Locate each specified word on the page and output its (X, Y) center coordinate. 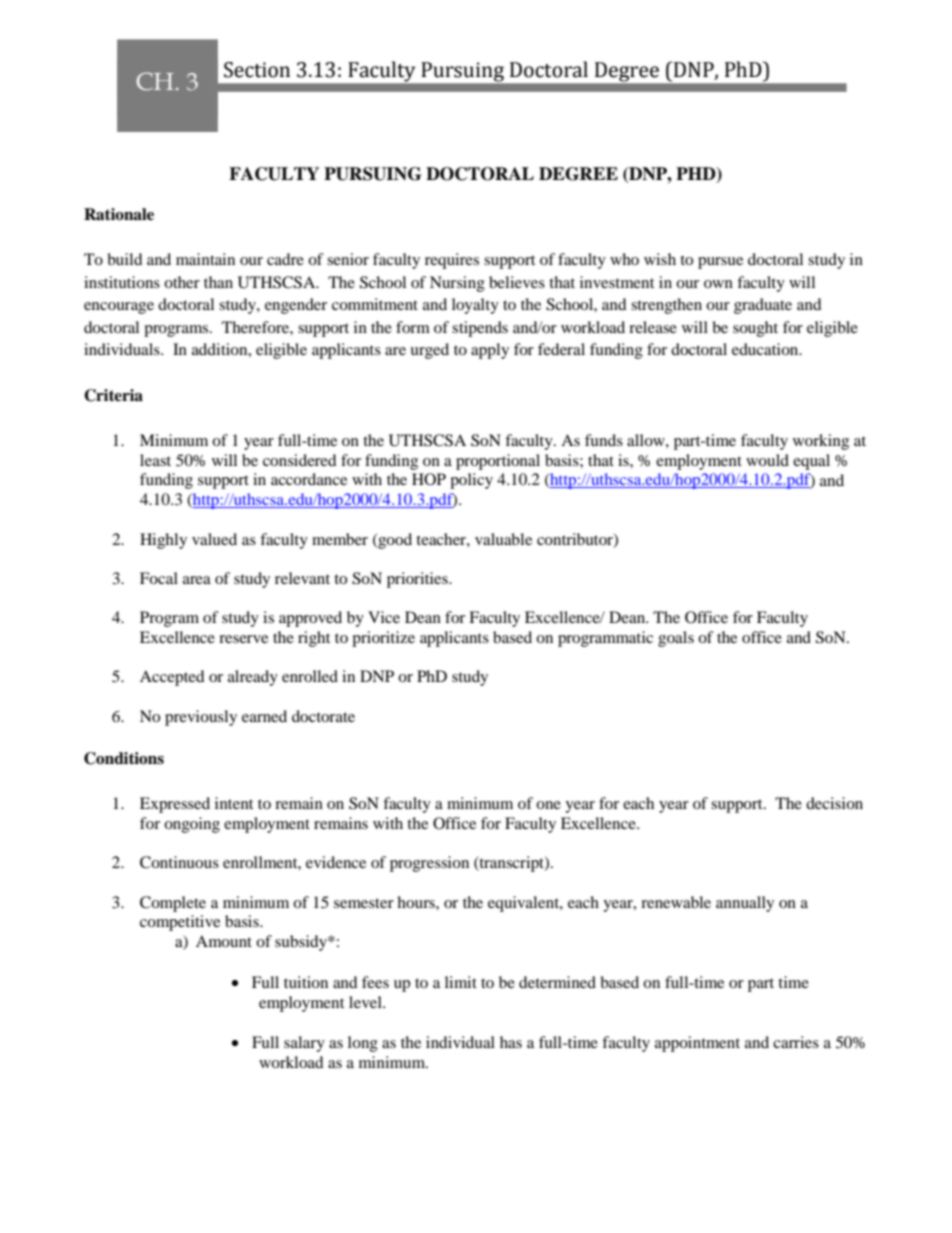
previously (201, 718)
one (548, 805)
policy (471, 481)
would (767, 460)
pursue (720, 263)
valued (214, 539)
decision (834, 803)
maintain (205, 259)
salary (304, 1044)
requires (452, 261)
